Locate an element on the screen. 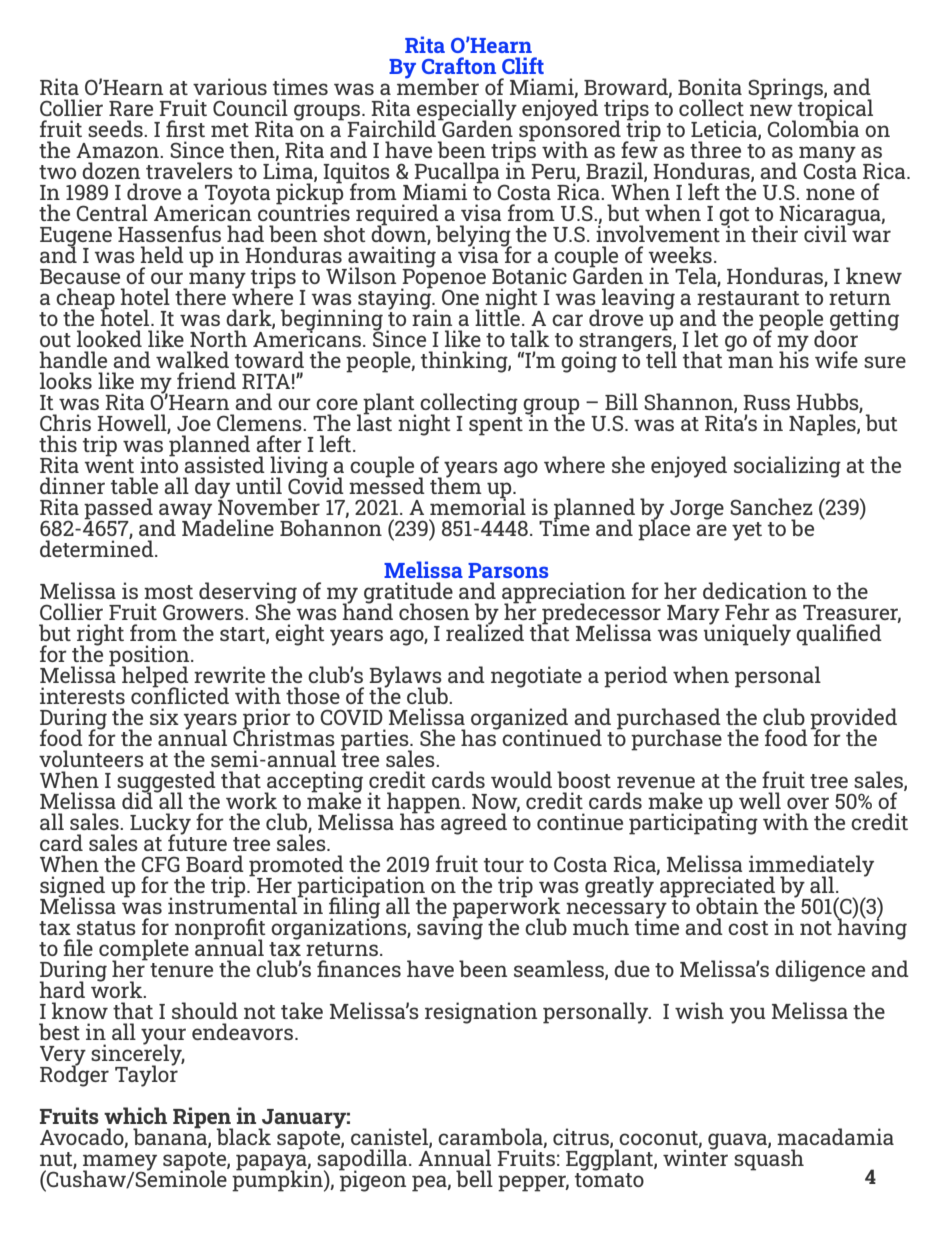 The width and height of the screenshot is (952, 1233). realized is located at coordinates (485, 631).
